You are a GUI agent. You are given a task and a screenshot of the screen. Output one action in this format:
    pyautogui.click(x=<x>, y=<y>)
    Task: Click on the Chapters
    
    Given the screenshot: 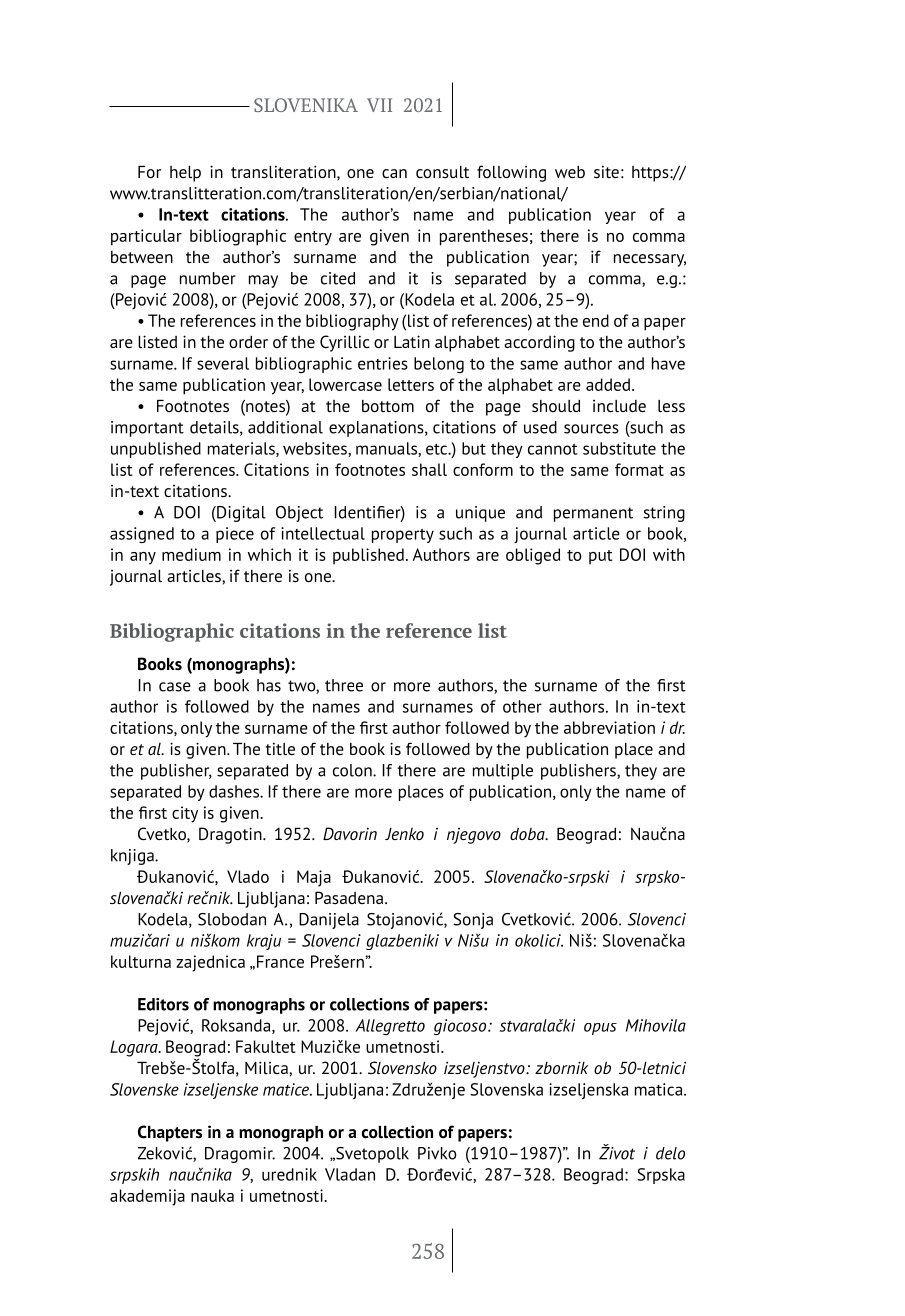 What is the action you would take?
    pyautogui.click(x=170, y=1133)
